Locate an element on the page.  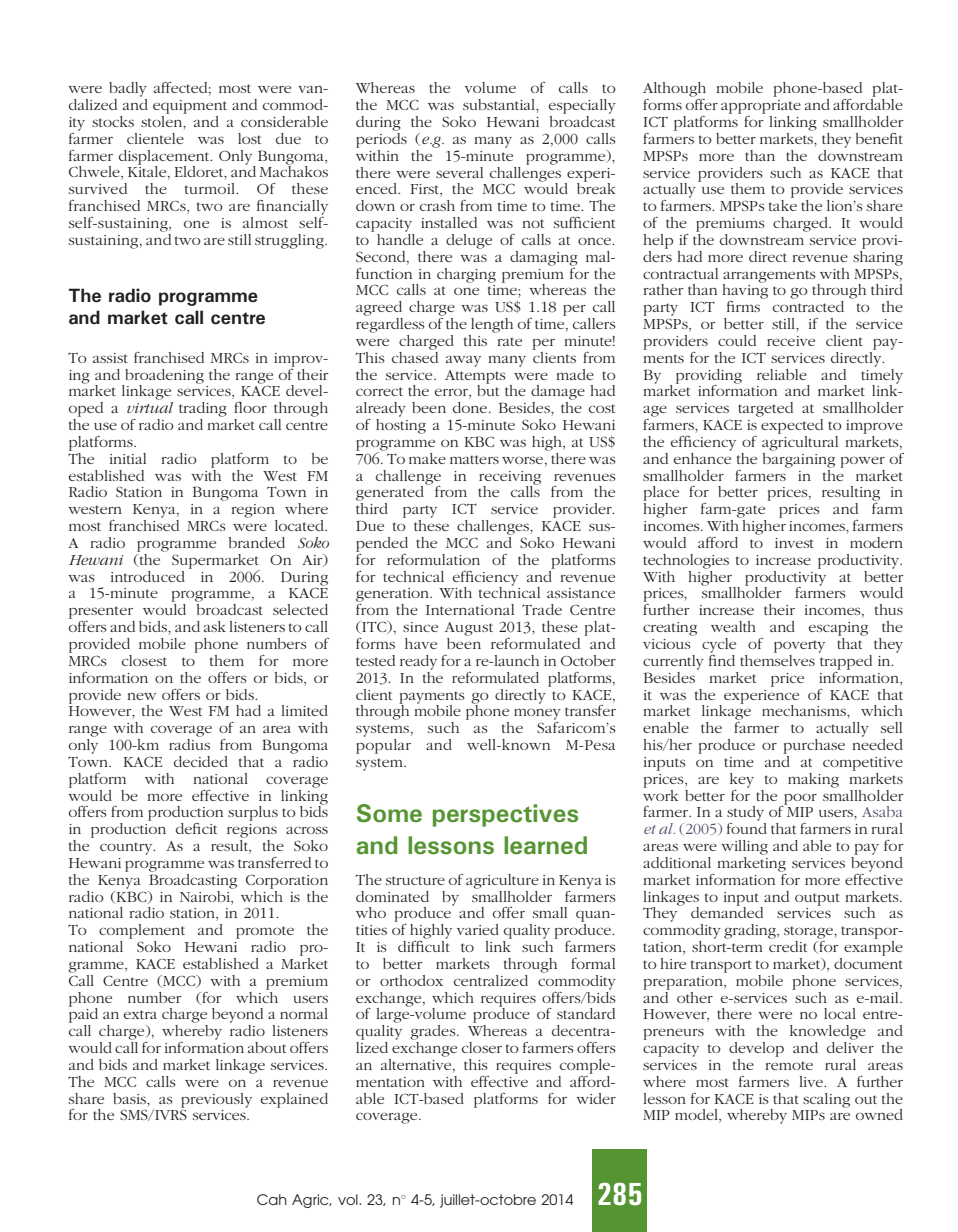
wider is located at coordinates (596, 1098).
